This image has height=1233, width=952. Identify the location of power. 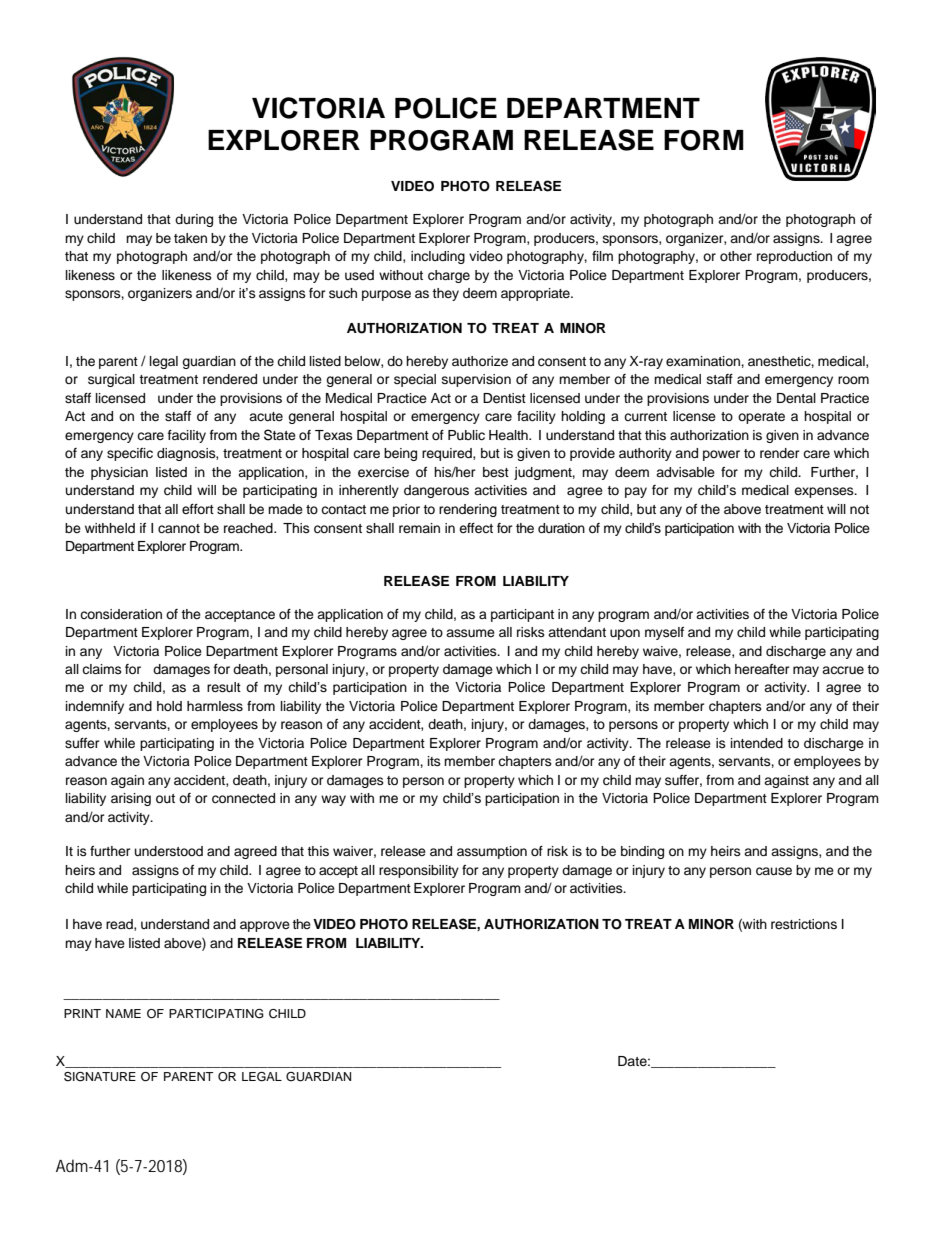
(721, 455).
